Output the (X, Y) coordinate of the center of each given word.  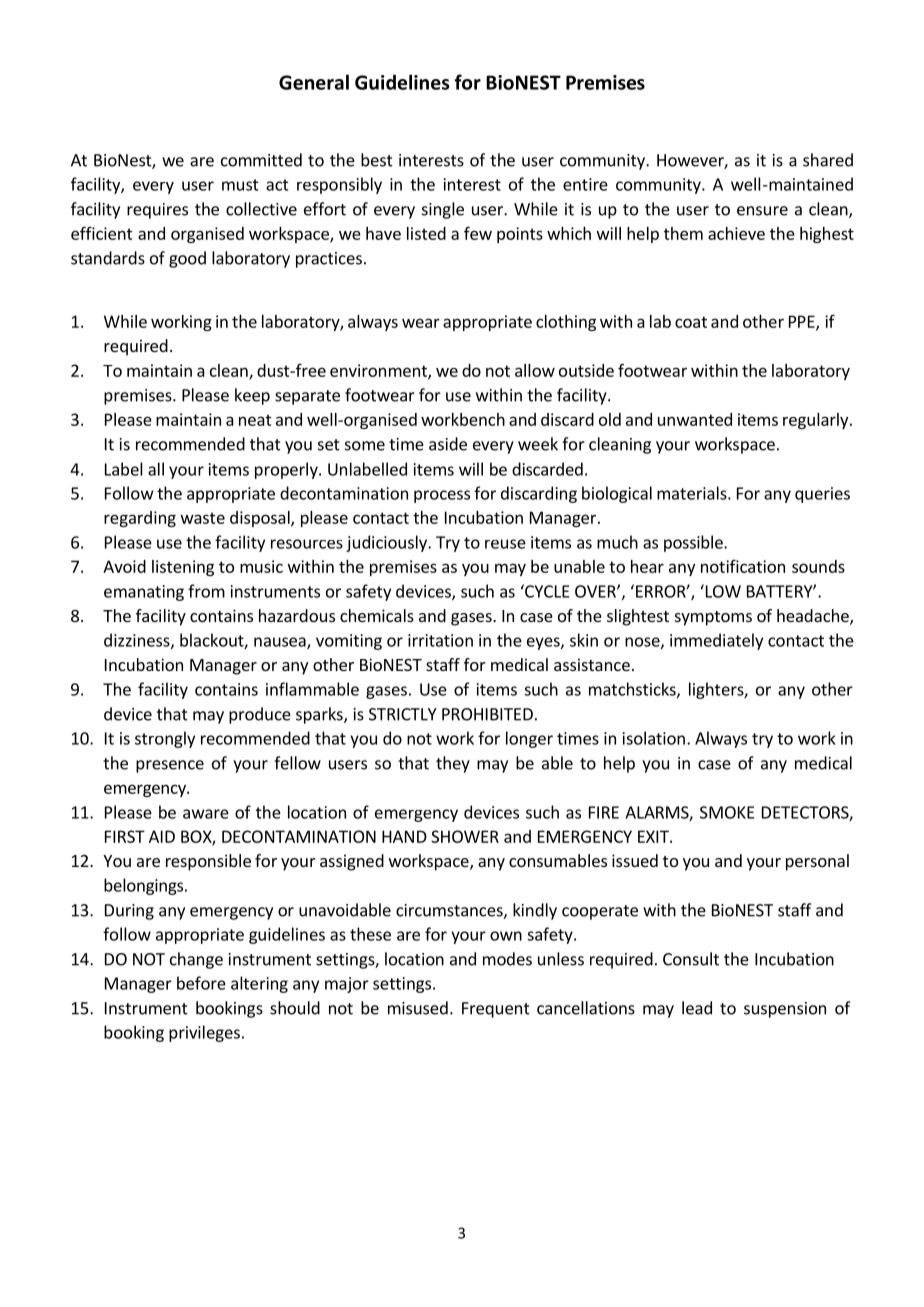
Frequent (496, 1010)
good (187, 259)
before (201, 983)
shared (828, 160)
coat (691, 322)
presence (170, 766)
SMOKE (727, 812)
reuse (505, 544)
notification (743, 566)
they (453, 764)
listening (183, 568)
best (377, 160)
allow (535, 370)
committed (261, 160)
